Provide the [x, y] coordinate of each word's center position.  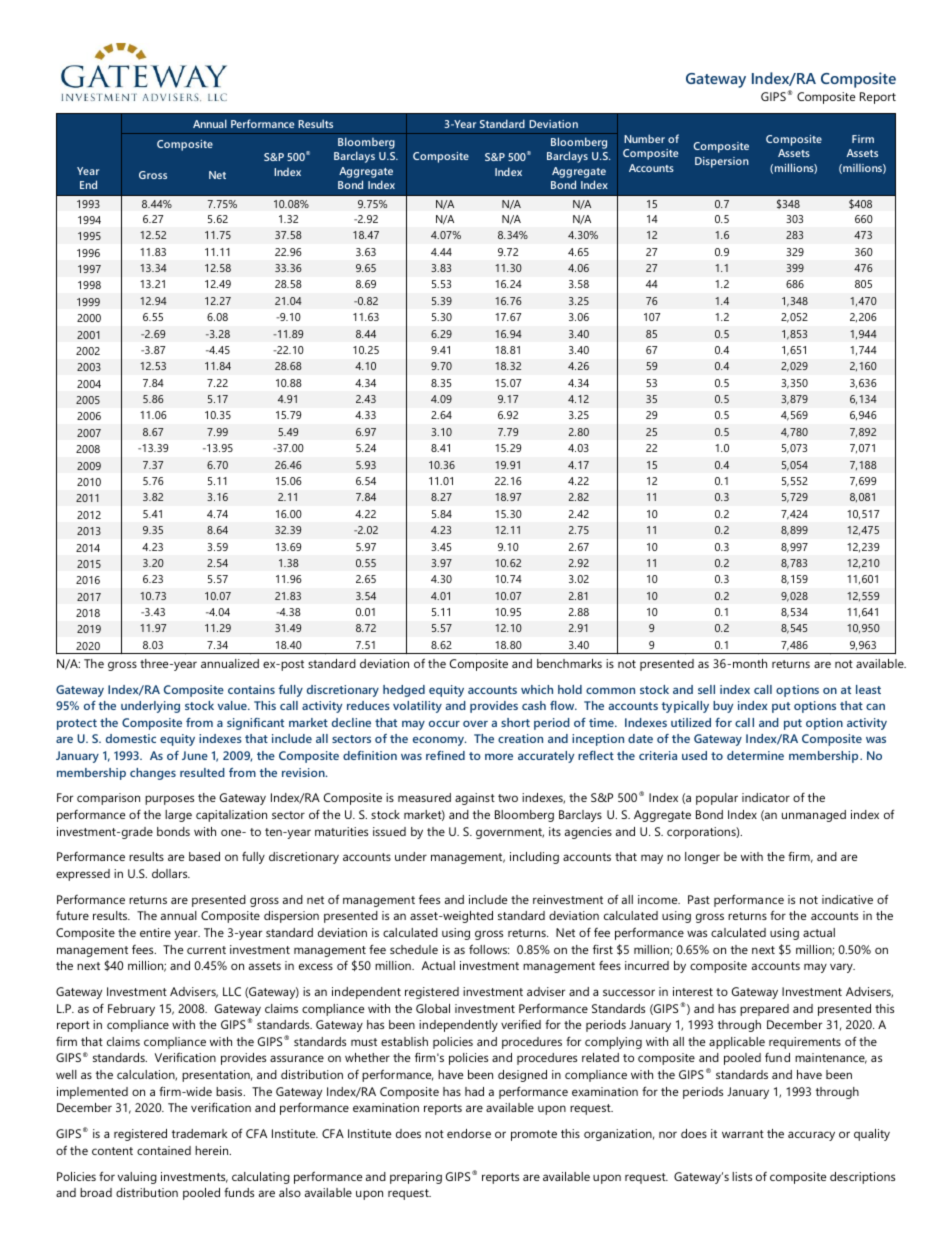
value [233, 705]
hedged [404, 691]
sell [706, 689]
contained [164, 1150]
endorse [469, 1133]
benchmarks [569, 663]
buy [723, 707]
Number [644, 138]
